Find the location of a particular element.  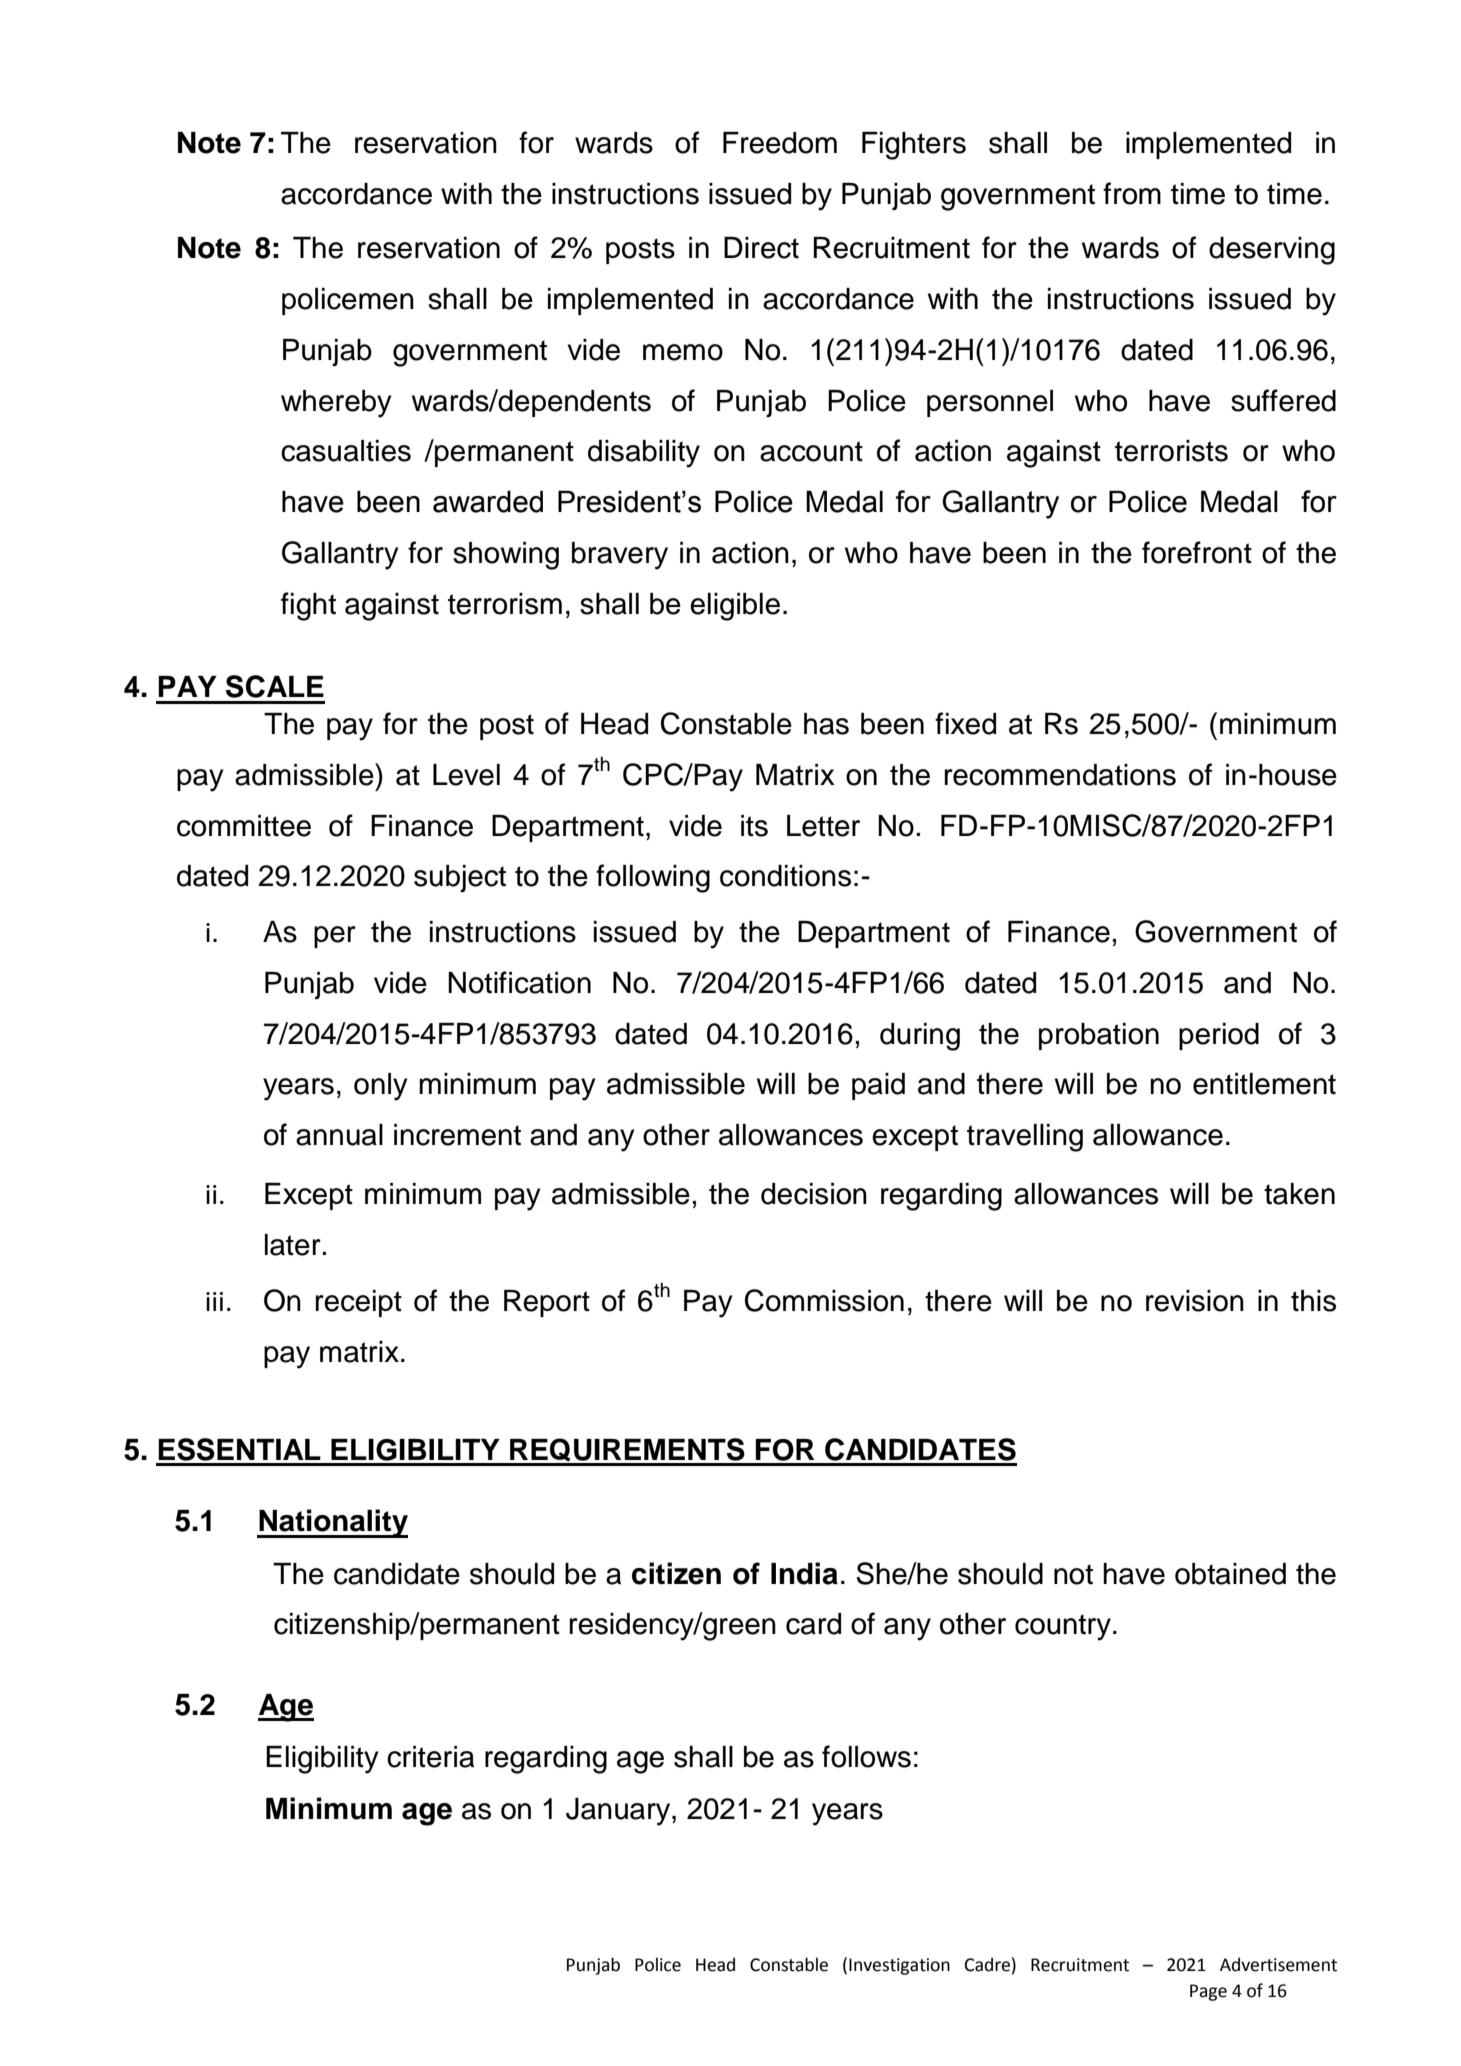

Investigation is located at coordinates (899, 1966).
